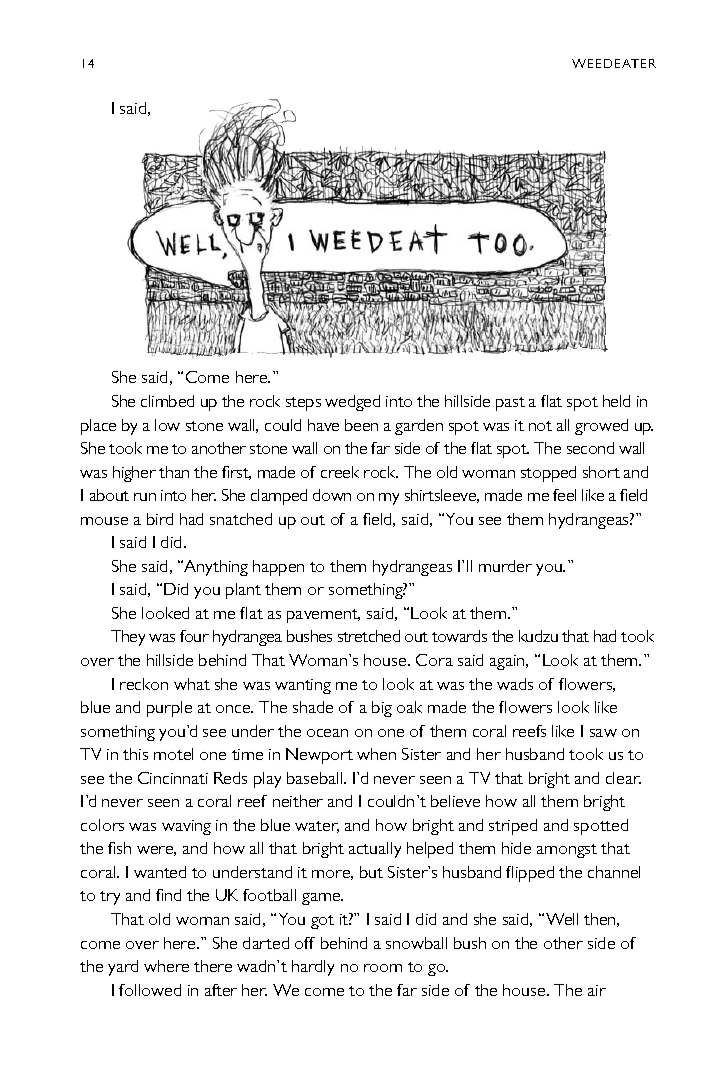  What do you see at coordinates (383, 968) in the screenshot?
I see `room` at bounding box center [383, 968].
